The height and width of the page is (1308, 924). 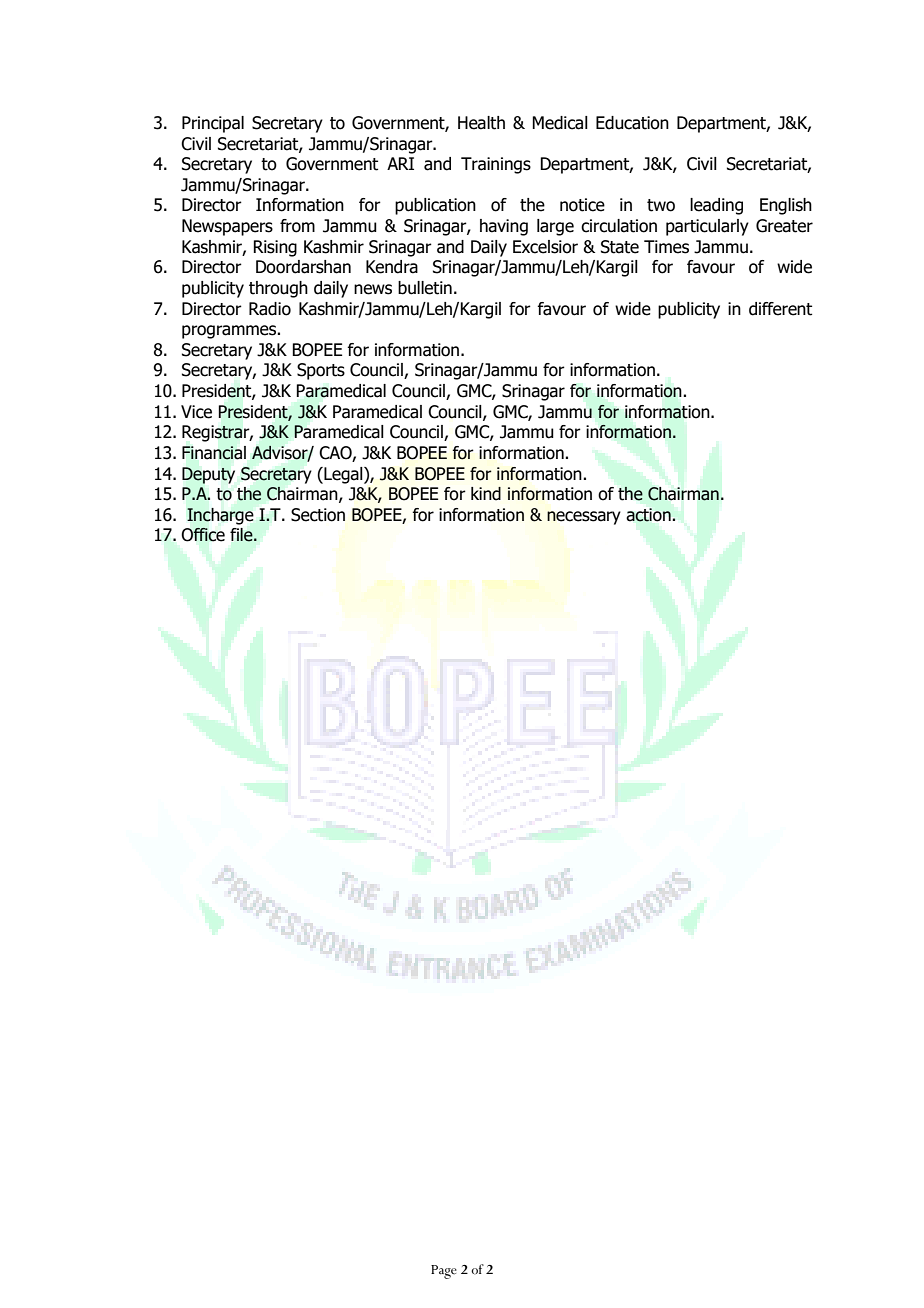 I want to click on Principal, so click(x=213, y=124).
